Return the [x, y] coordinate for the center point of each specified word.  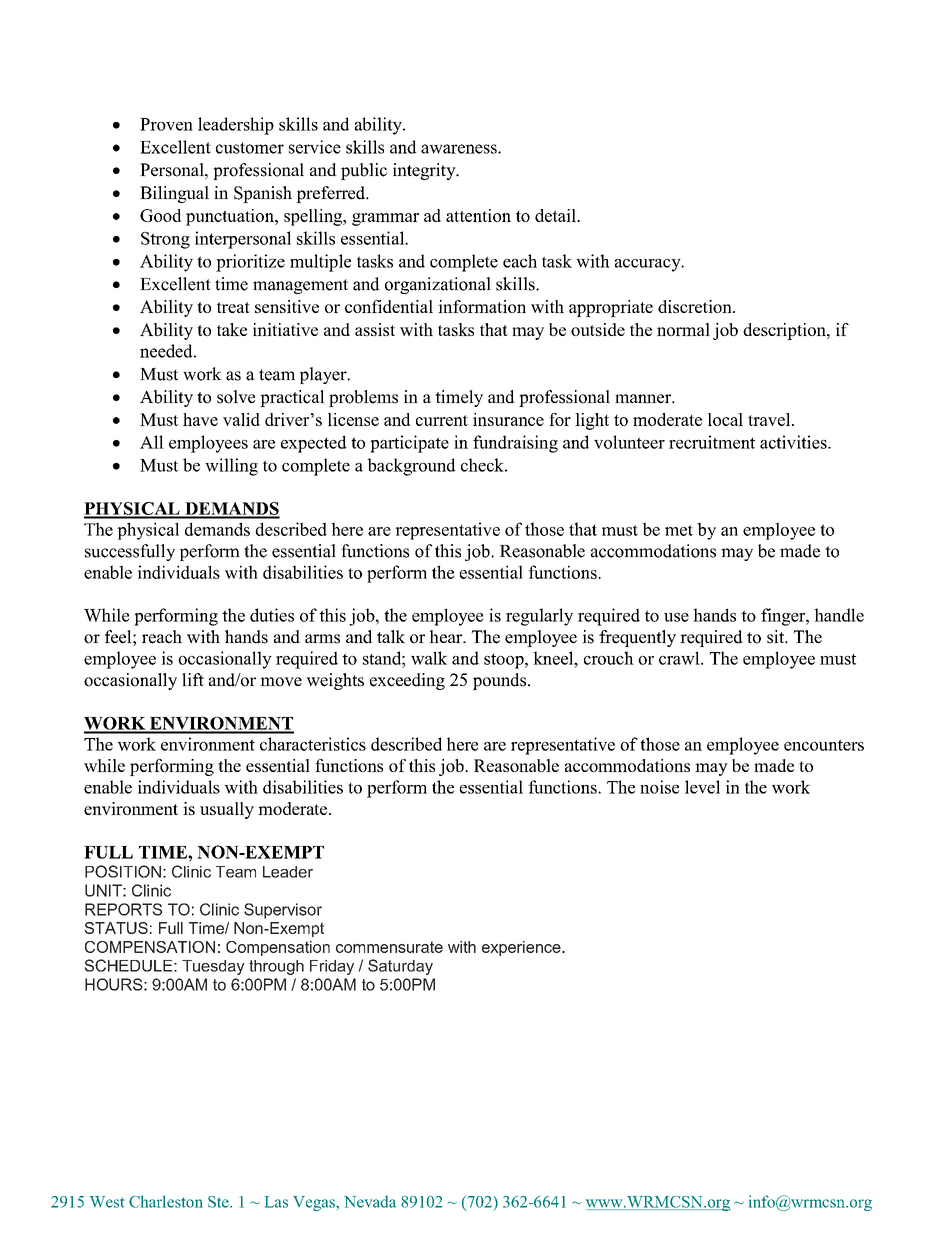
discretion [696, 306]
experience [522, 948]
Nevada [370, 1201]
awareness [460, 149]
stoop [505, 661]
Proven [166, 124]
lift [193, 679]
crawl [680, 658]
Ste [219, 1202]
